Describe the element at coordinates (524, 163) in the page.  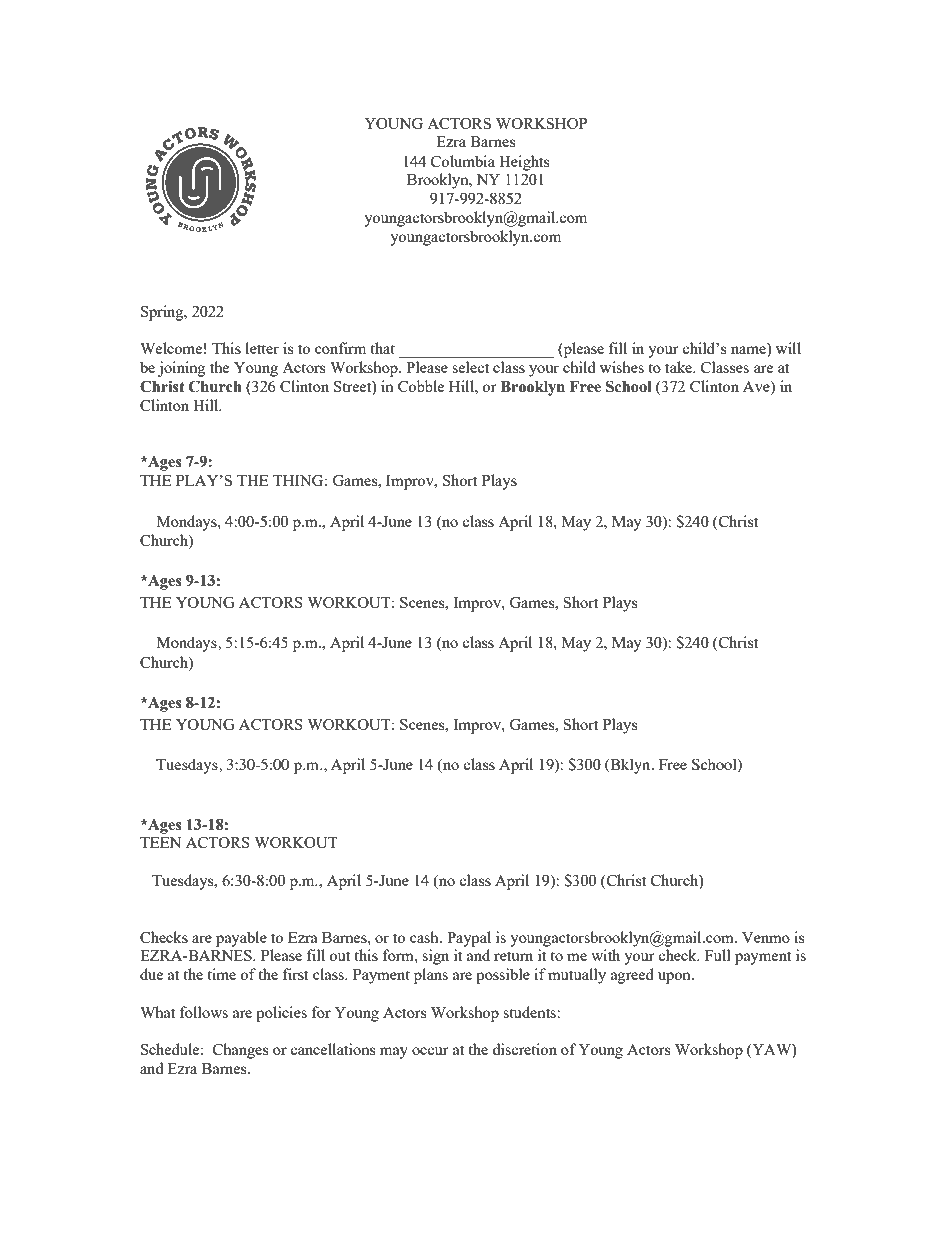
I see `Heights` at that location.
